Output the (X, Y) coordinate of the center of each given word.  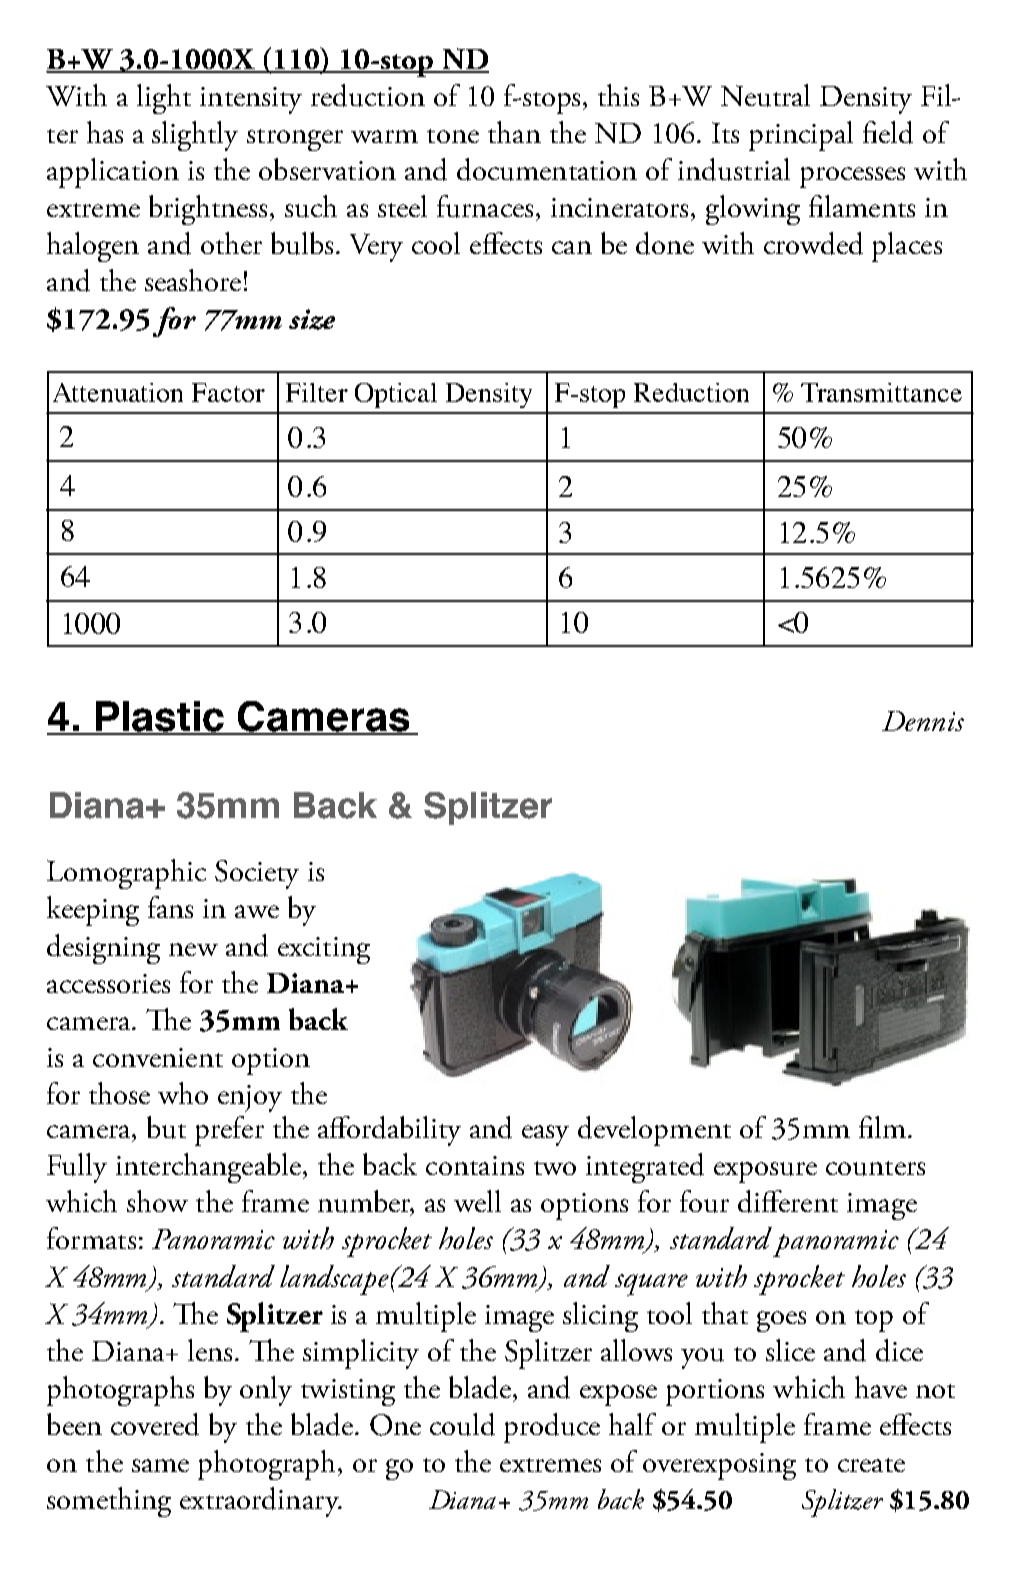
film (882, 1127)
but (166, 1127)
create (871, 1465)
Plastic (160, 717)
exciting (324, 950)
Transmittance (881, 392)
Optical (396, 395)
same (160, 1465)
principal (801, 136)
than (514, 132)
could (462, 1424)
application (113, 173)
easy (545, 1135)
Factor (228, 392)
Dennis (923, 721)
